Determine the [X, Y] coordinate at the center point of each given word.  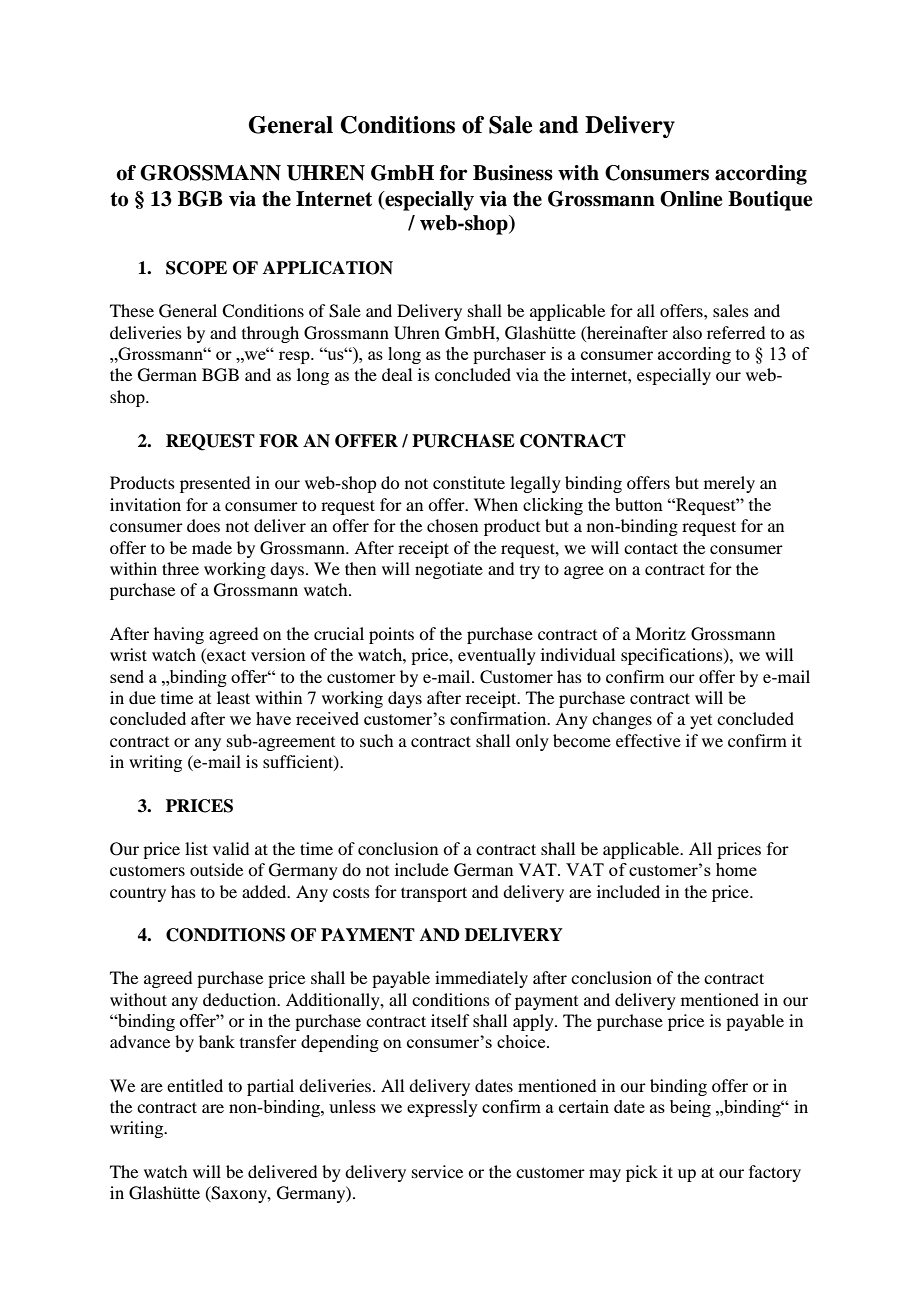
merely [729, 484]
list [196, 848]
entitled [195, 1085]
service [437, 1171]
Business [513, 173]
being [690, 1108]
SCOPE [196, 268]
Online [691, 199]
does [203, 525]
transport [434, 894]
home [736, 869]
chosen [452, 525]
